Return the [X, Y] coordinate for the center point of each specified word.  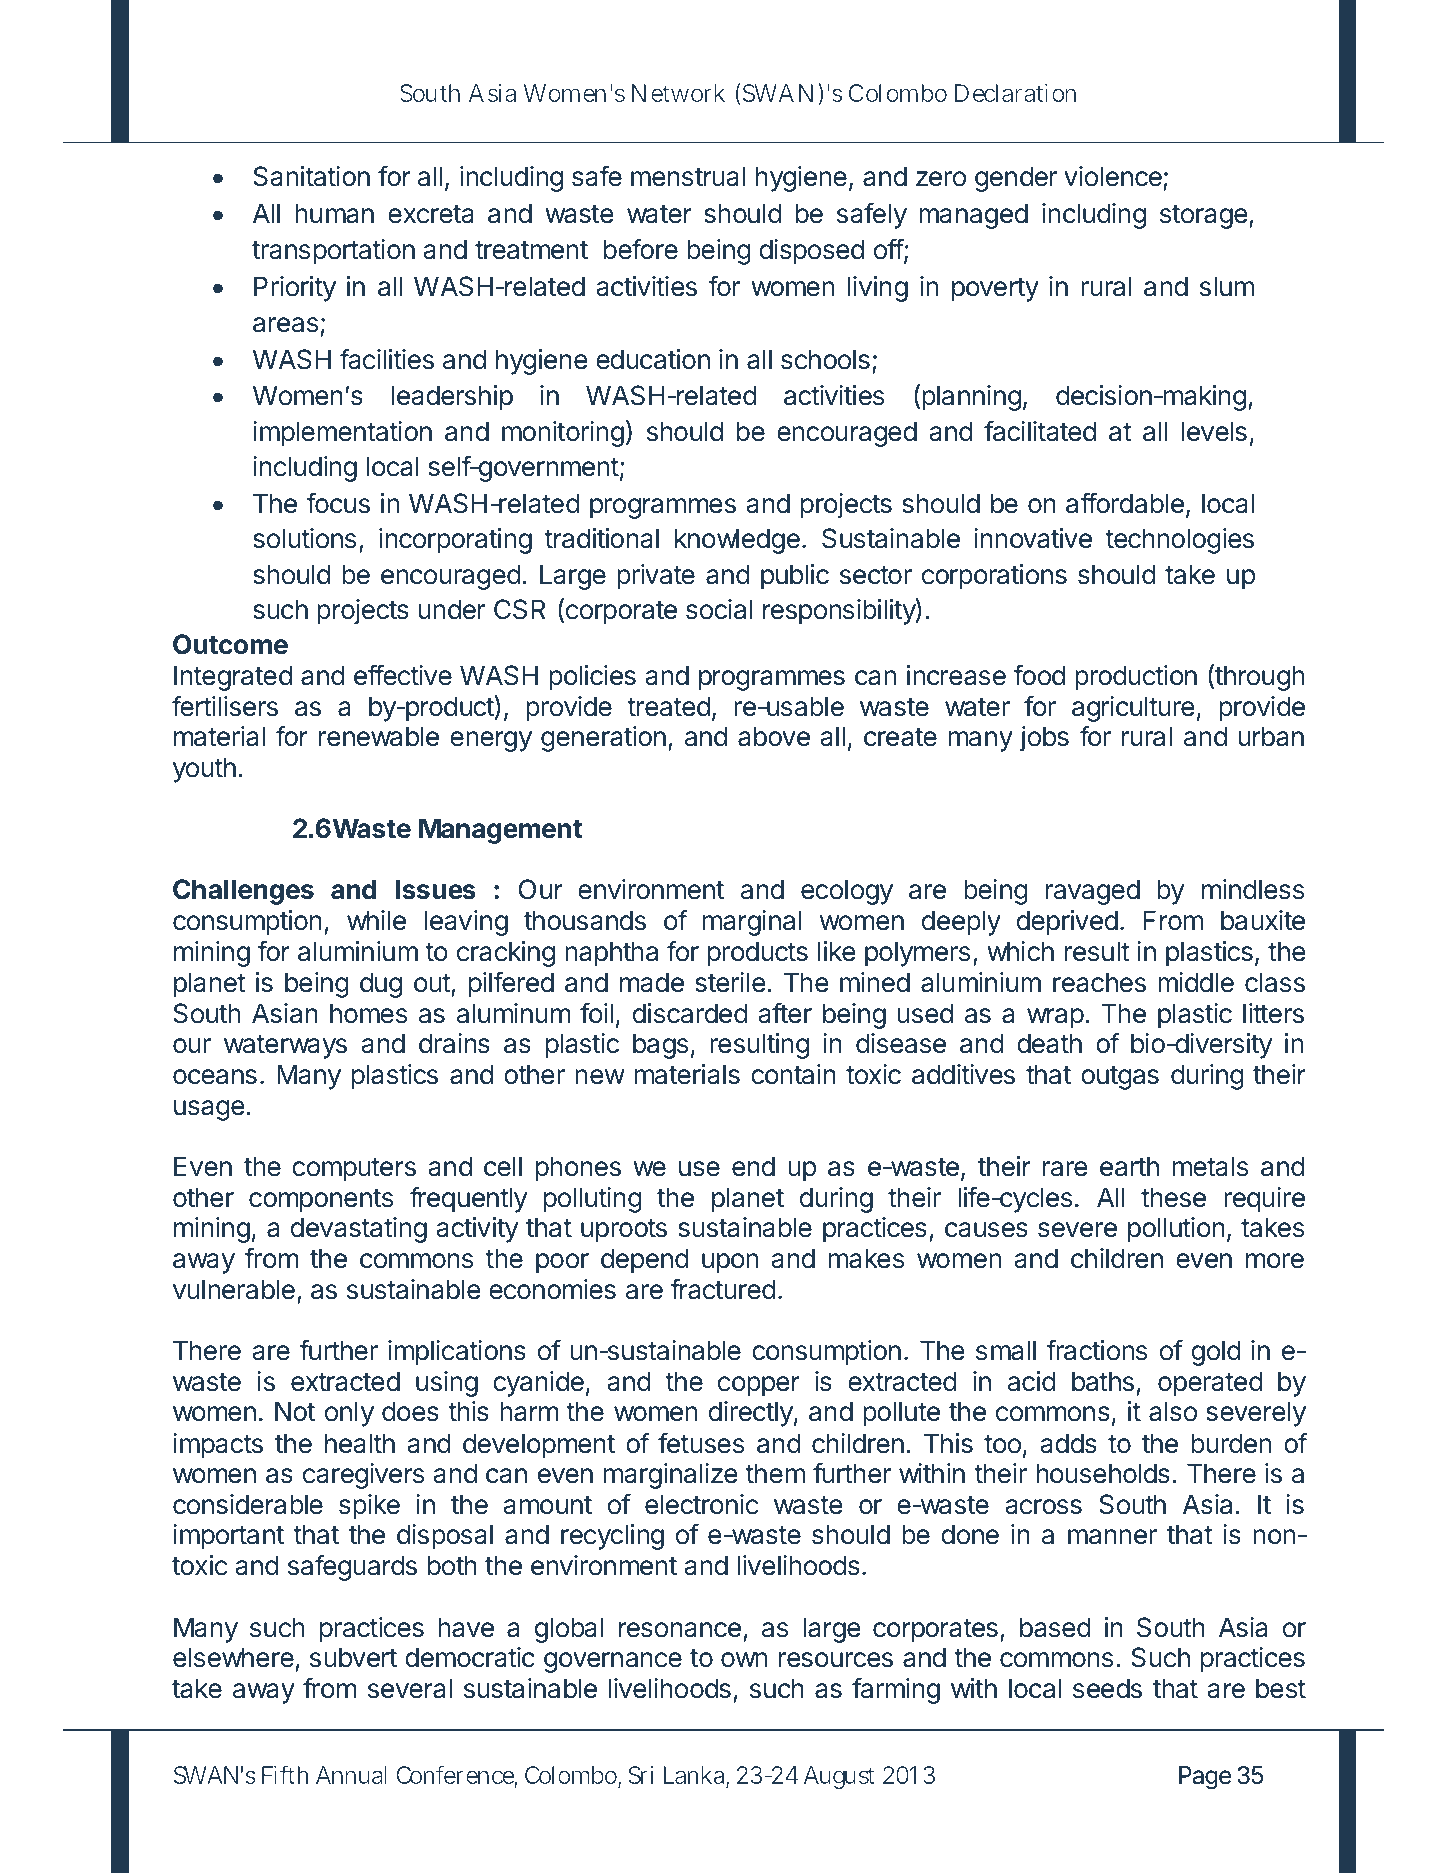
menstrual [688, 176]
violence [1114, 178]
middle [1196, 982]
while [376, 920]
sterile [730, 982]
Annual [351, 1775]
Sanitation [311, 176]
